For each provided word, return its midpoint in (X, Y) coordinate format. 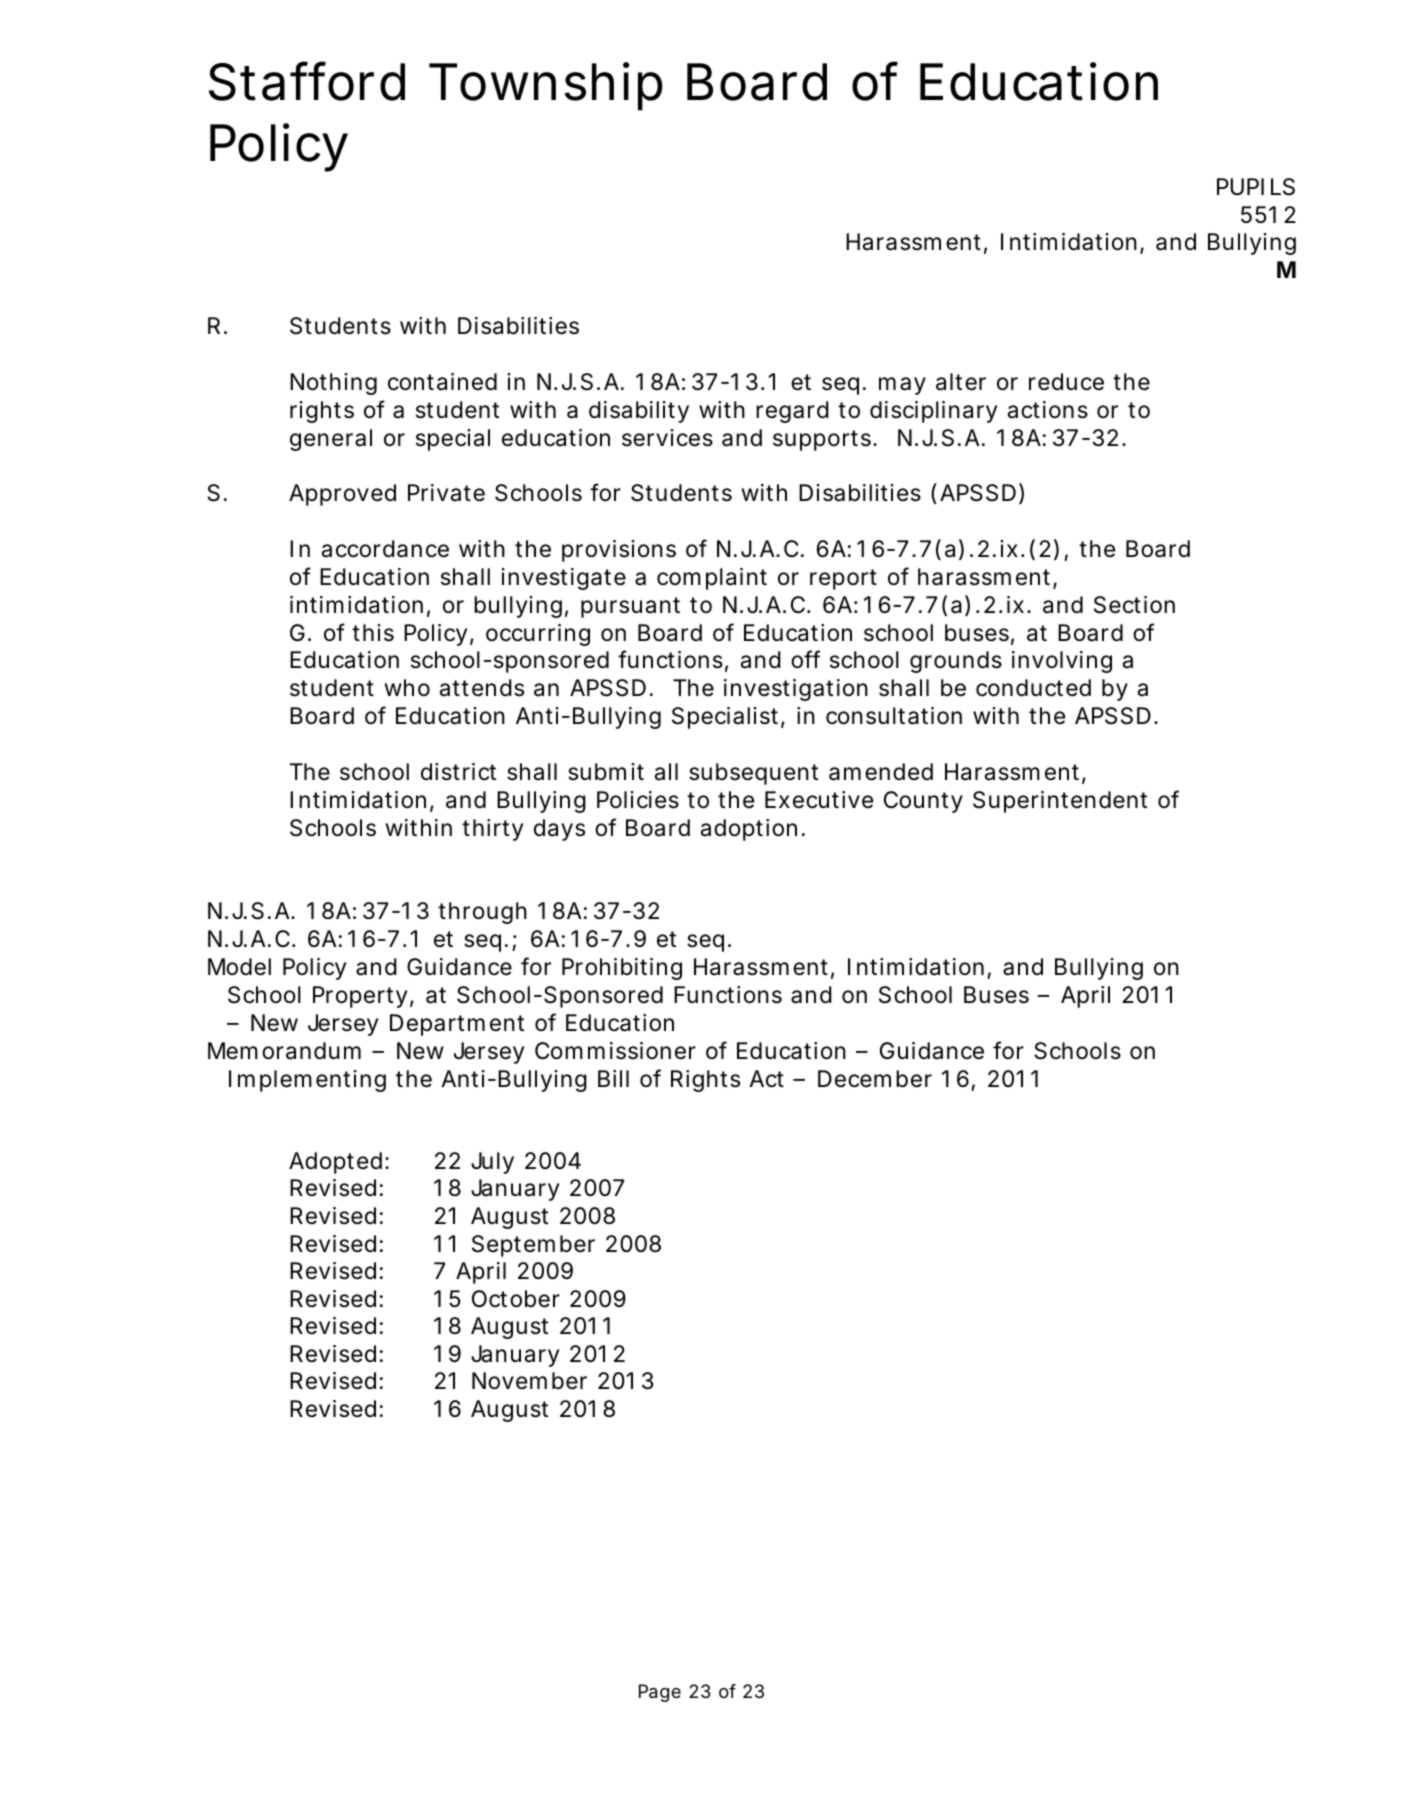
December (875, 1079)
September (533, 1246)
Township (546, 86)
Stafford (307, 81)
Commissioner (615, 1051)
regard (792, 412)
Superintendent (1060, 802)
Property (360, 997)
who (407, 688)
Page (660, 1693)
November (529, 1381)
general (331, 440)
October (516, 1299)
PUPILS (1256, 187)
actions (1048, 410)
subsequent (753, 774)
